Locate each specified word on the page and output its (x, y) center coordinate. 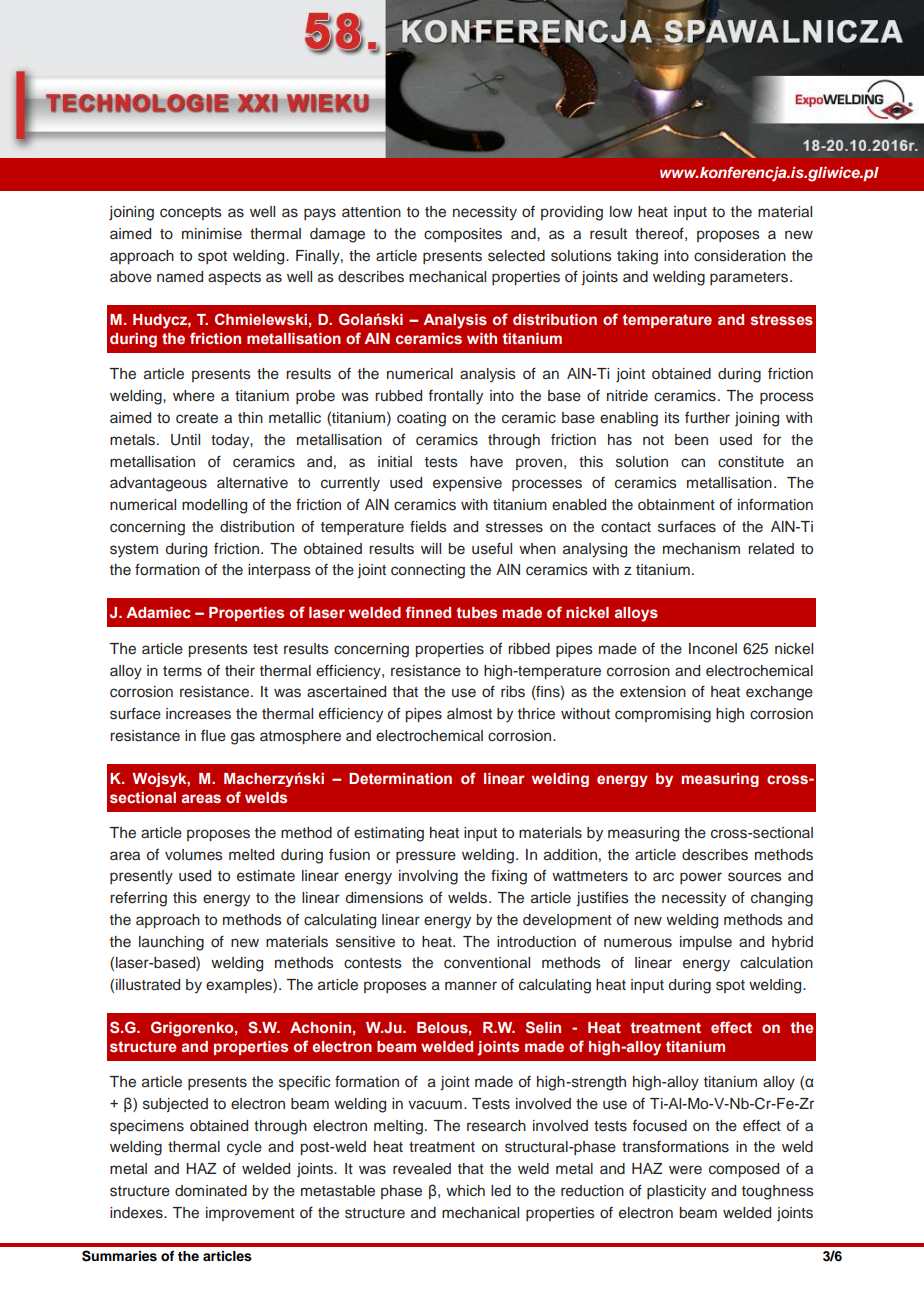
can (693, 462)
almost (469, 714)
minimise (212, 234)
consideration (740, 256)
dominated (211, 1191)
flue (213, 735)
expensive (467, 484)
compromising (663, 715)
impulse (706, 943)
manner (471, 986)
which (465, 1191)
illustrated (148, 985)
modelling (214, 506)
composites (463, 235)
